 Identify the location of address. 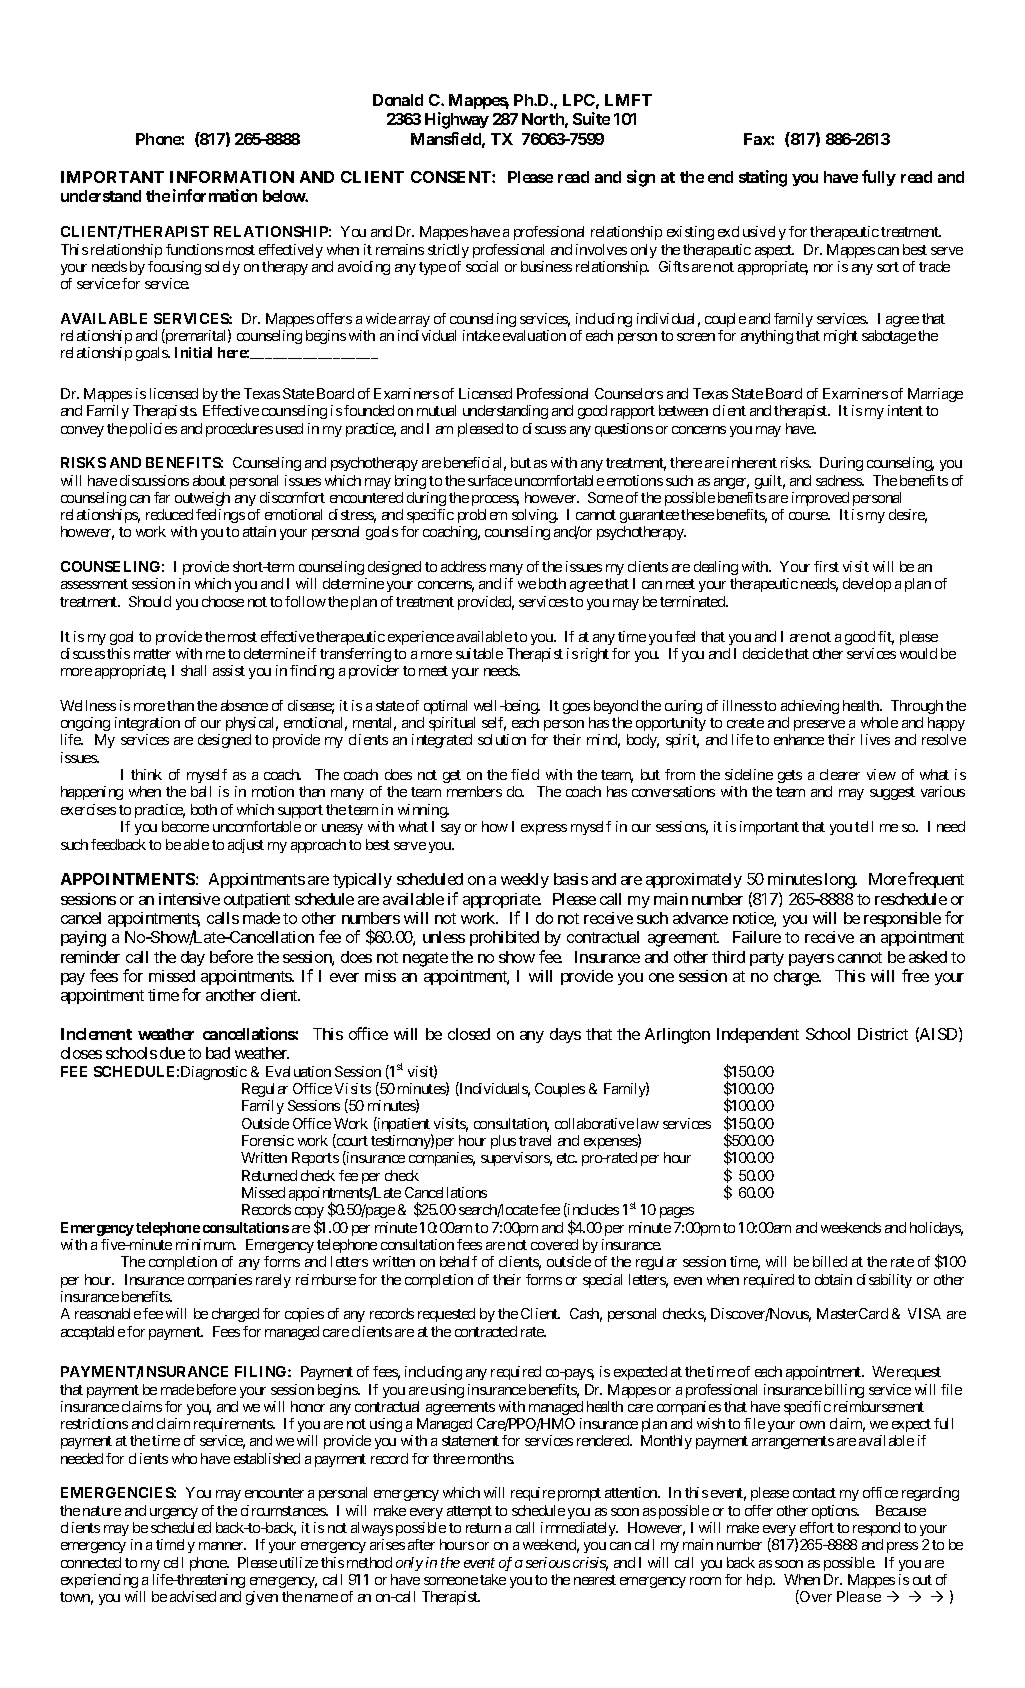
(463, 566).
